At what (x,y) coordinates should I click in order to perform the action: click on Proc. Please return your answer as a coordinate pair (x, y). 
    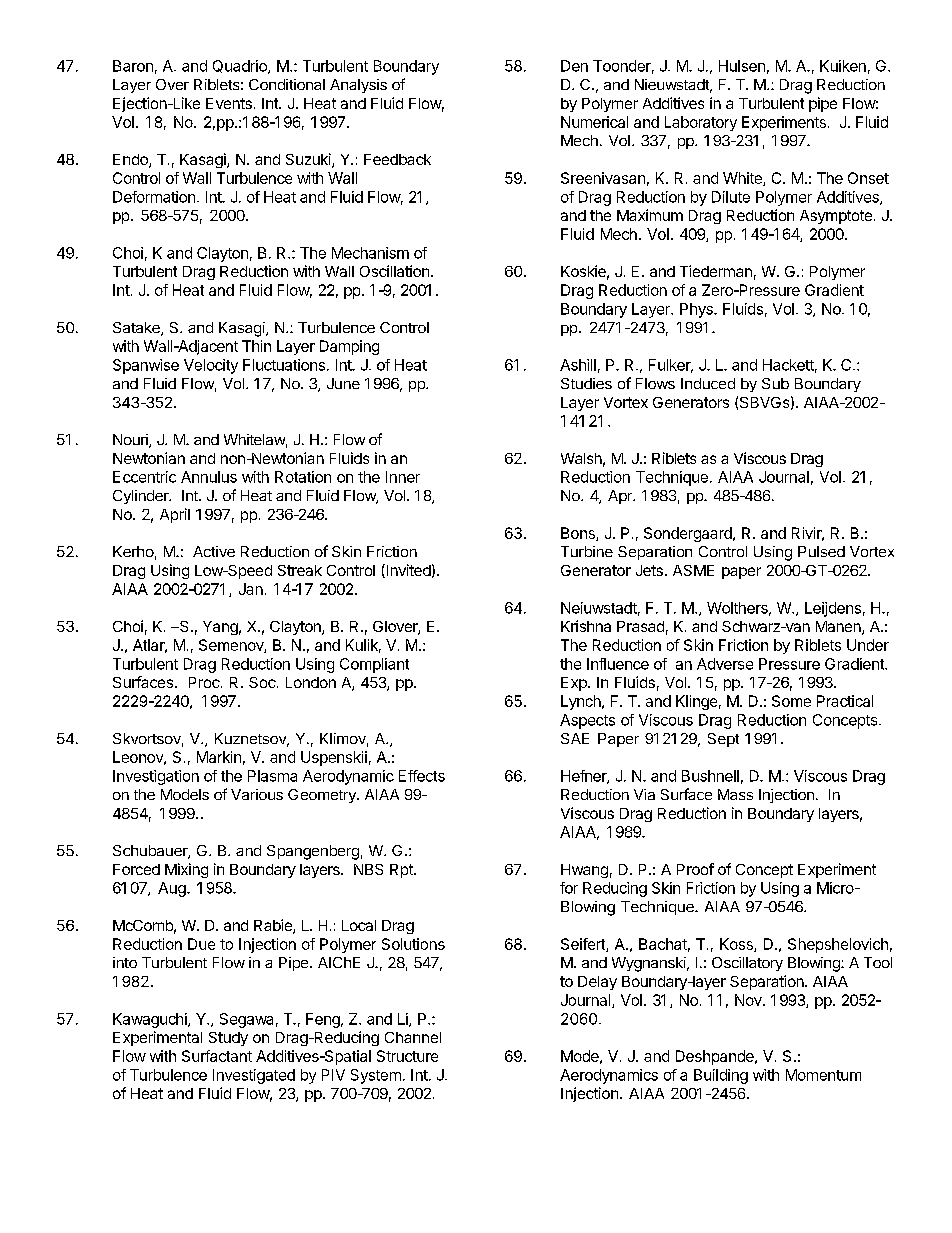
    Looking at the image, I should click on (204, 682).
